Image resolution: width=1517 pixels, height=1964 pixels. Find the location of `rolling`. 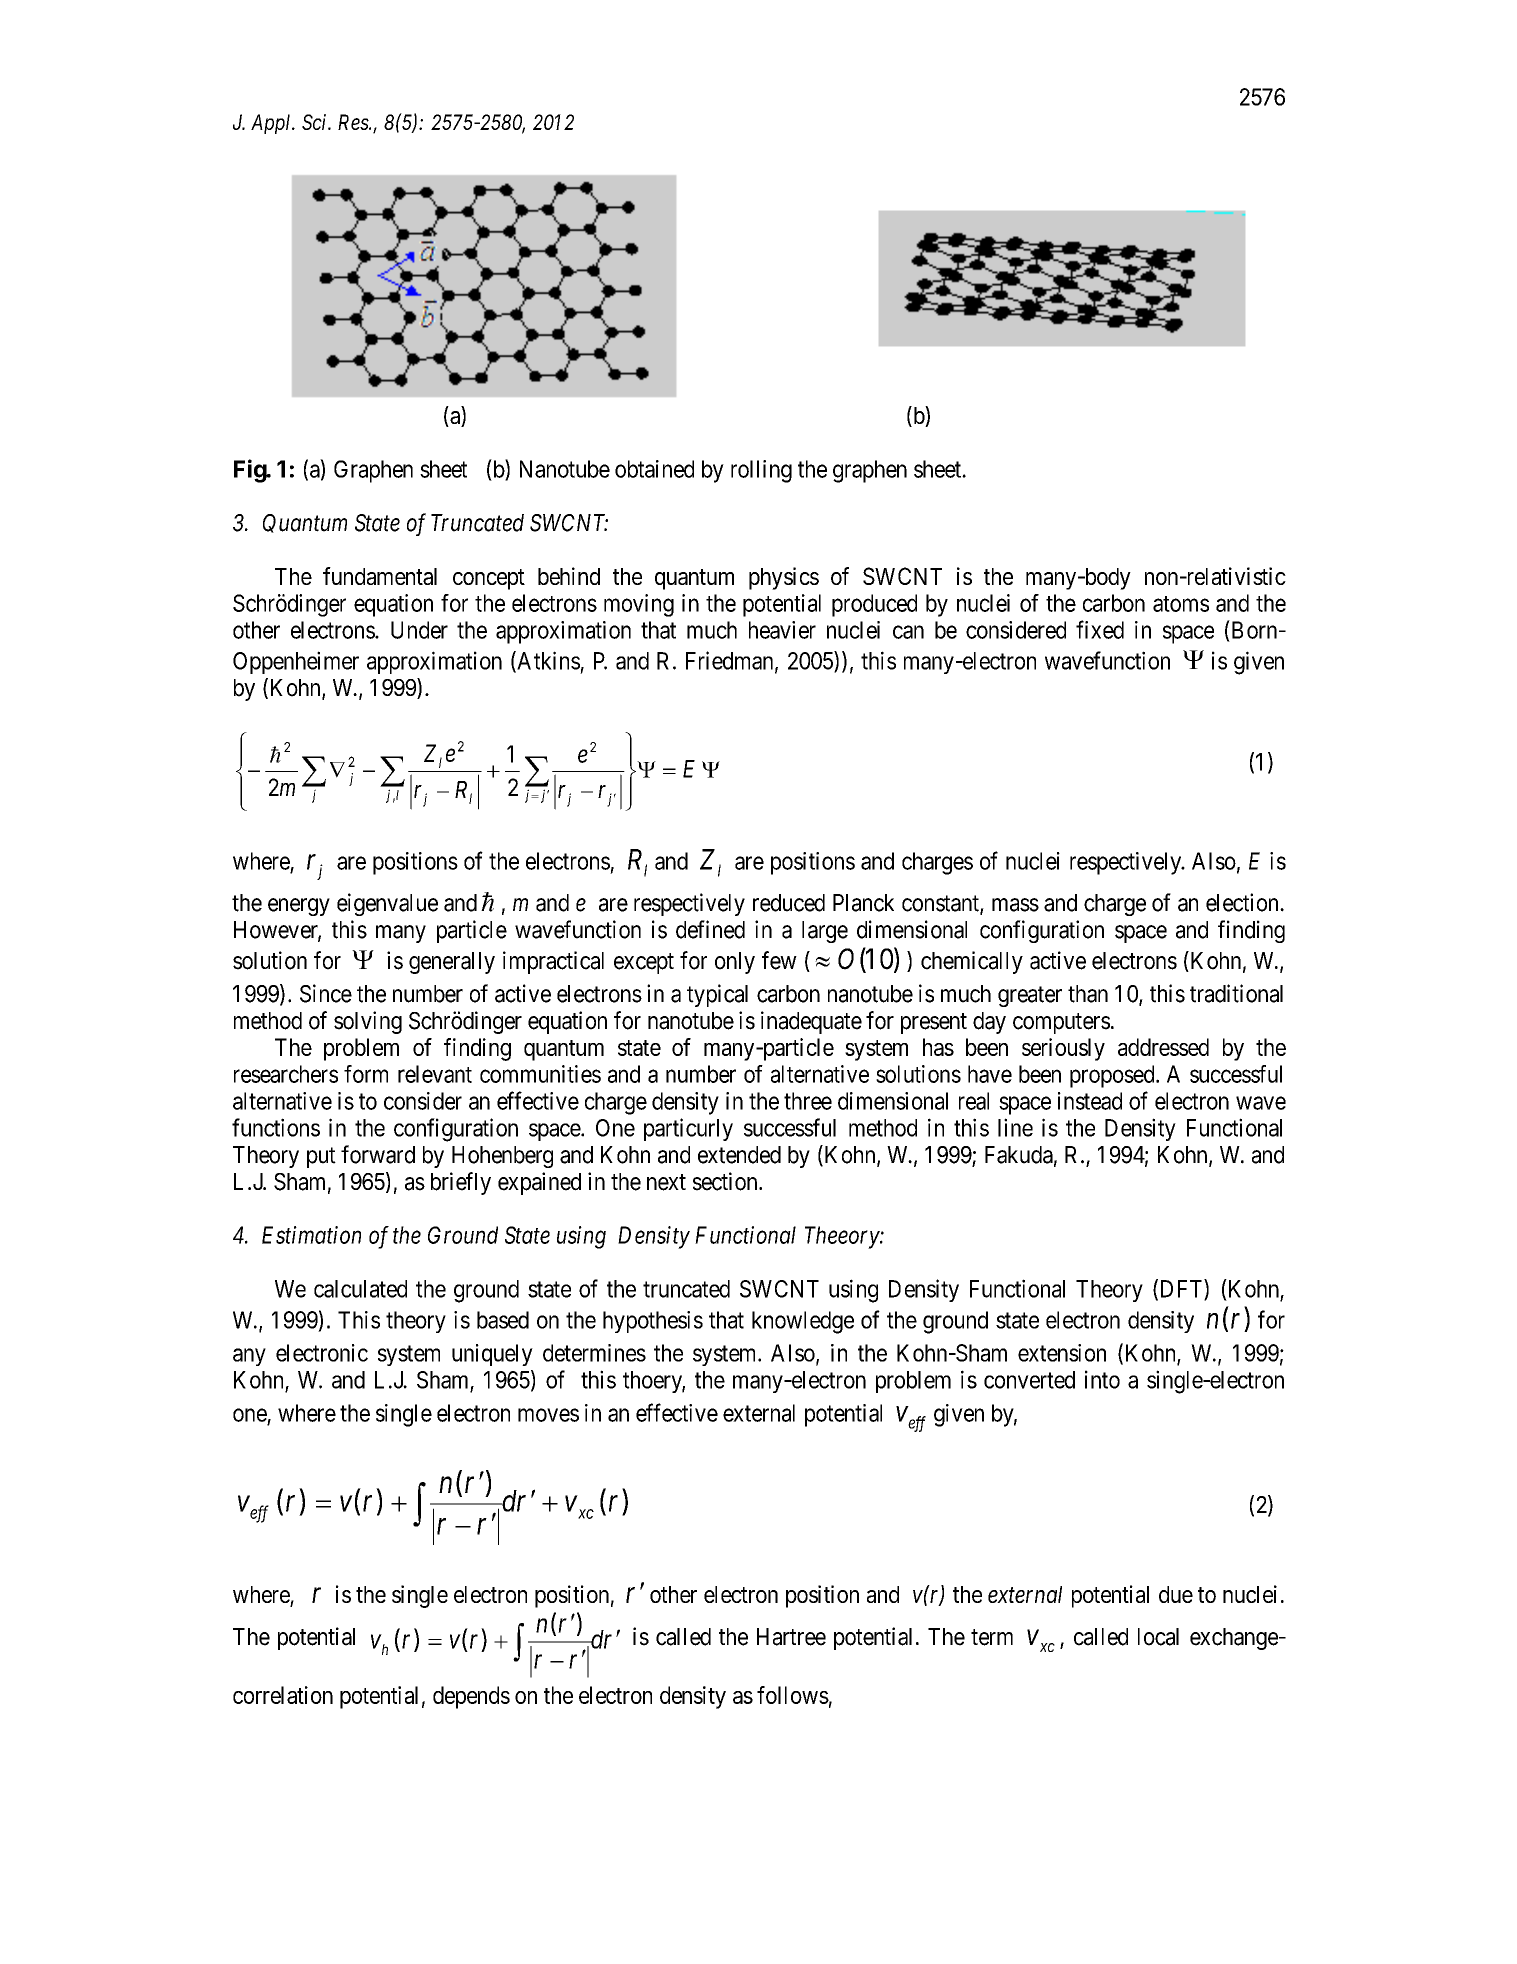

rolling is located at coordinates (761, 471).
